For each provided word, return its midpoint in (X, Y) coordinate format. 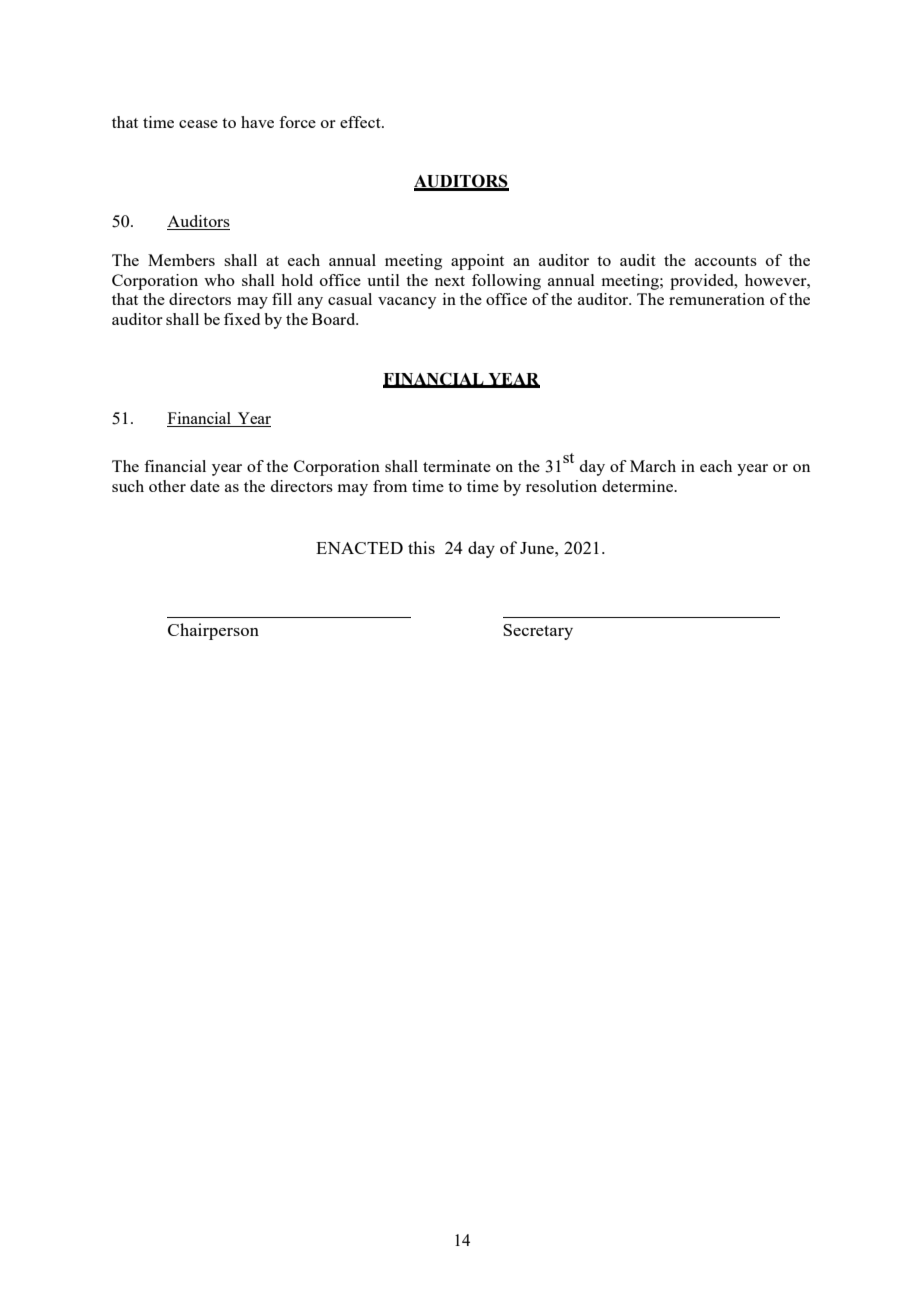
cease (198, 124)
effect (361, 122)
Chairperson (213, 631)
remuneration (717, 299)
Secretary (538, 632)
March (653, 466)
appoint (477, 262)
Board (335, 319)
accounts (726, 261)
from (390, 486)
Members (181, 260)
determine (639, 486)
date (205, 486)
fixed (242, 319)
